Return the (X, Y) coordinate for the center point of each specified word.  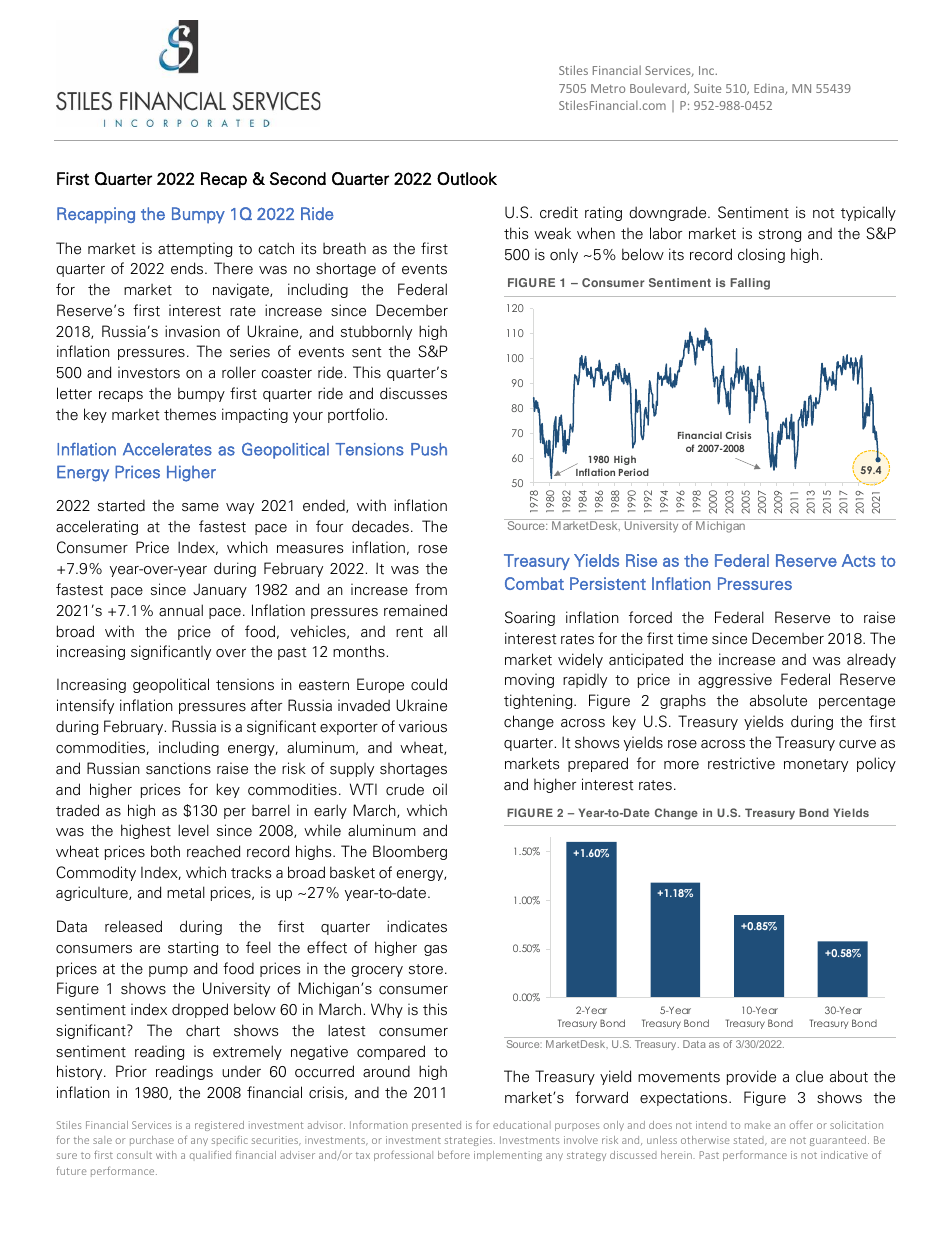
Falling (750, 284)
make (758, 1125)
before (454, 1154)
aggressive (735, 680)
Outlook (467, 178)
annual (181, 610)
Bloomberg (410, 852)
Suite (707, 88)
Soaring (530, 618)
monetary (816, 765)
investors (149, 372)
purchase (152, 1141)
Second (298, 178)
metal (186, 892)
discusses (413, 393)
